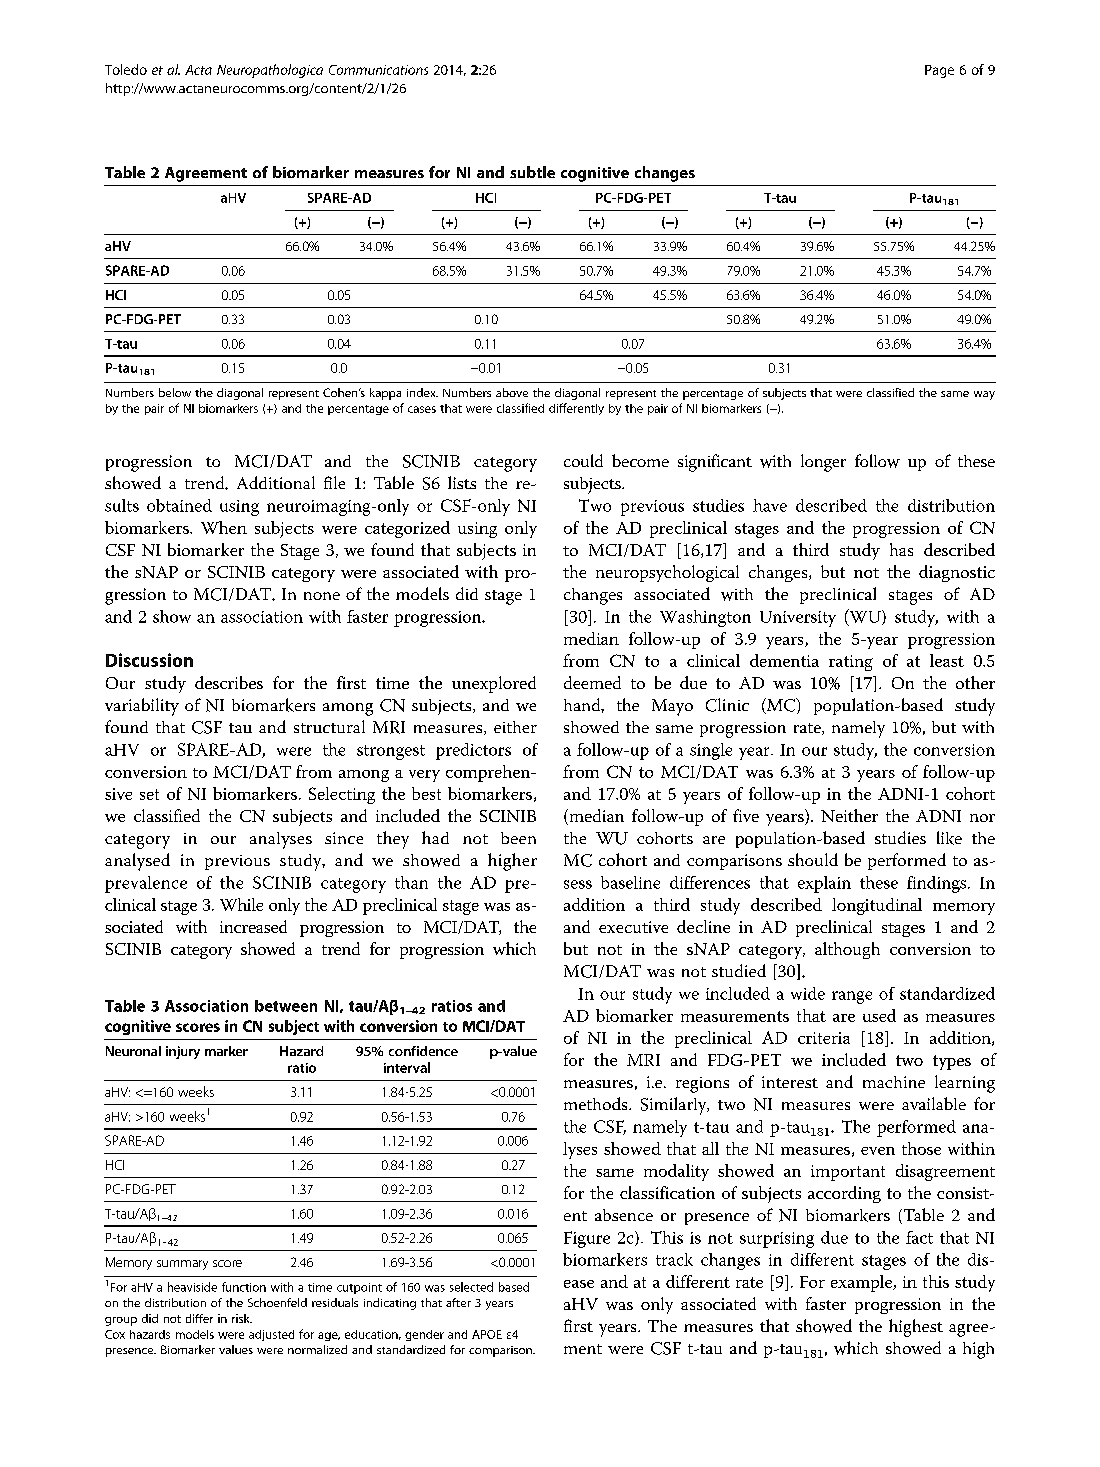 The width and height of the document is (1100, 1467). Describe the element at coordinates (532, 172) in the document. I see `subtle` at that location.
